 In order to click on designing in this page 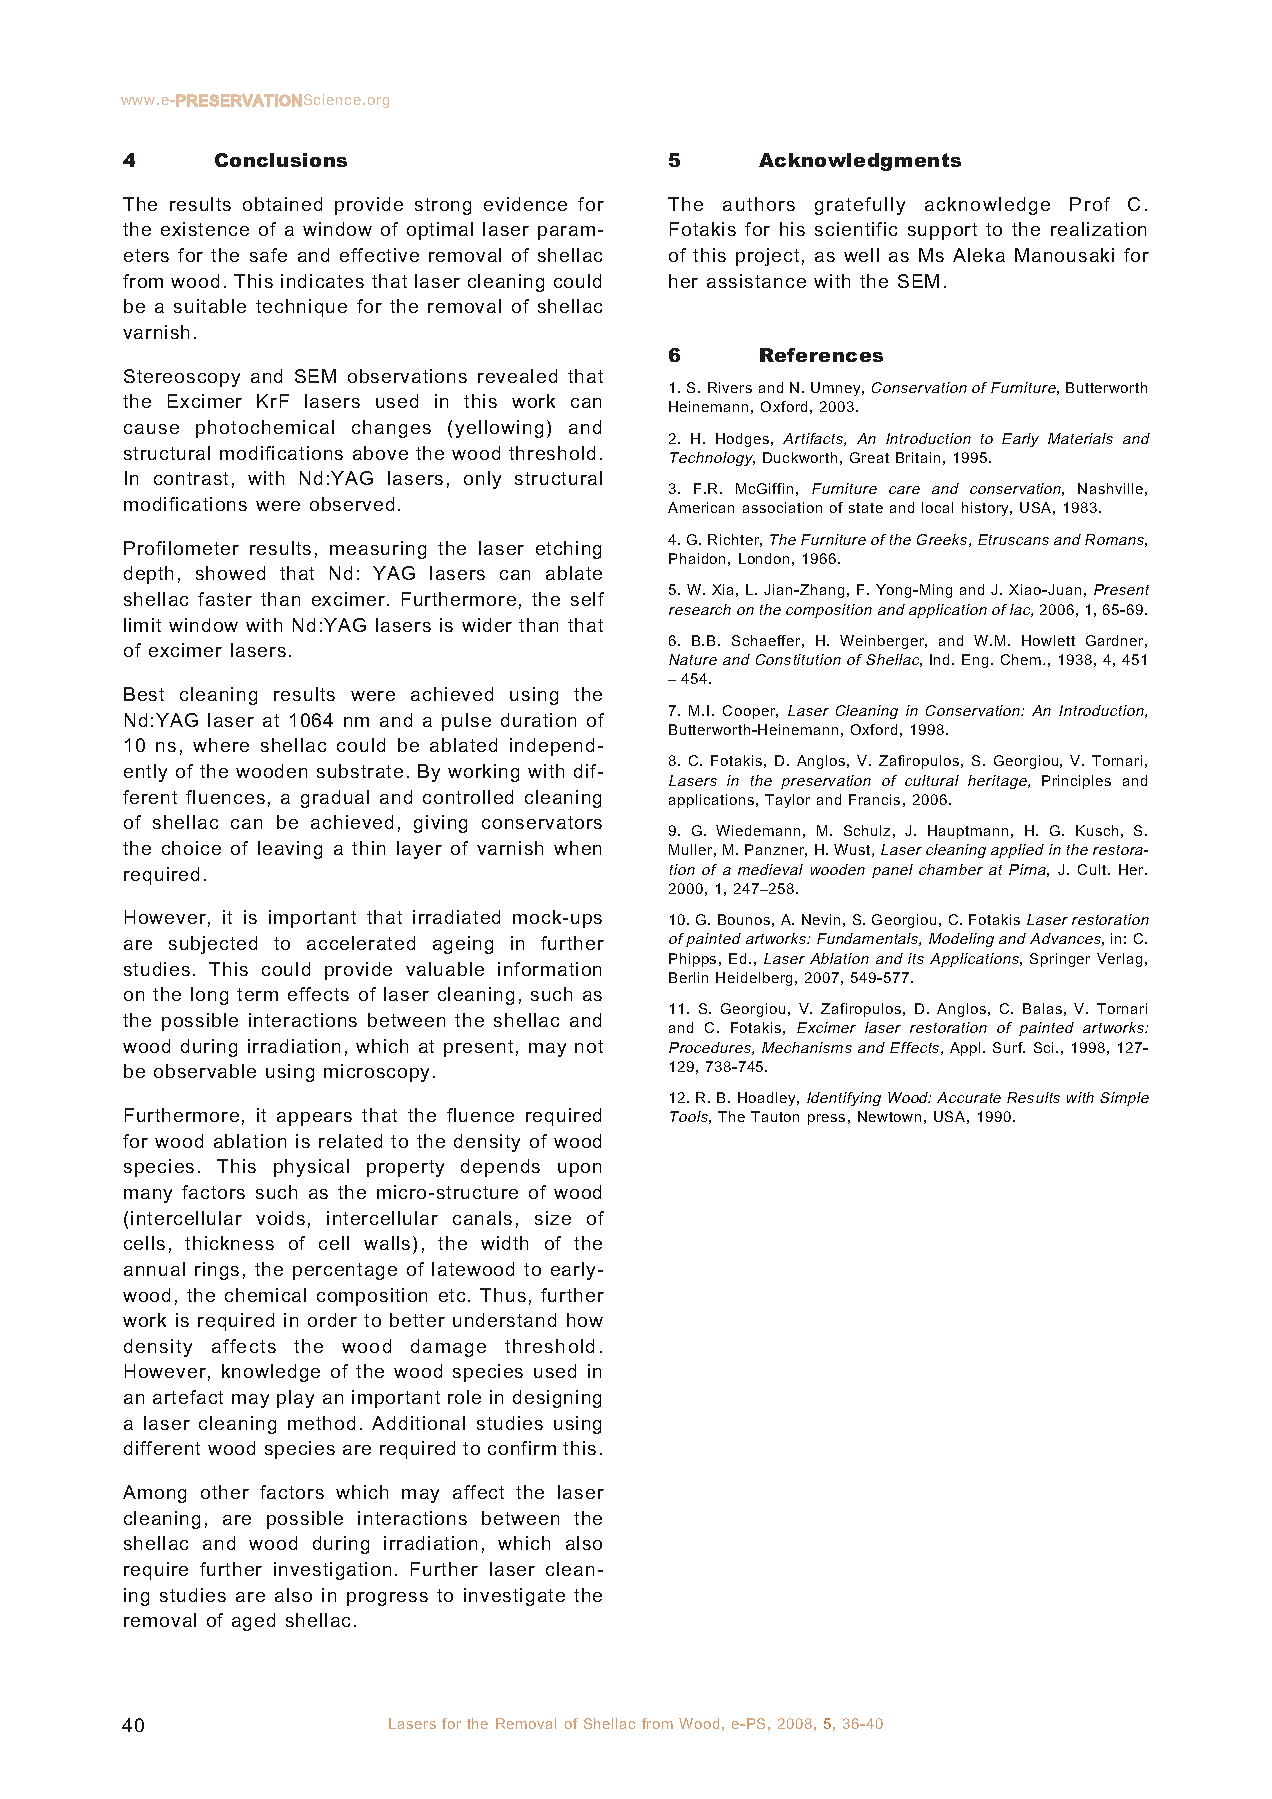, I will do `click(557, 1399)`.
